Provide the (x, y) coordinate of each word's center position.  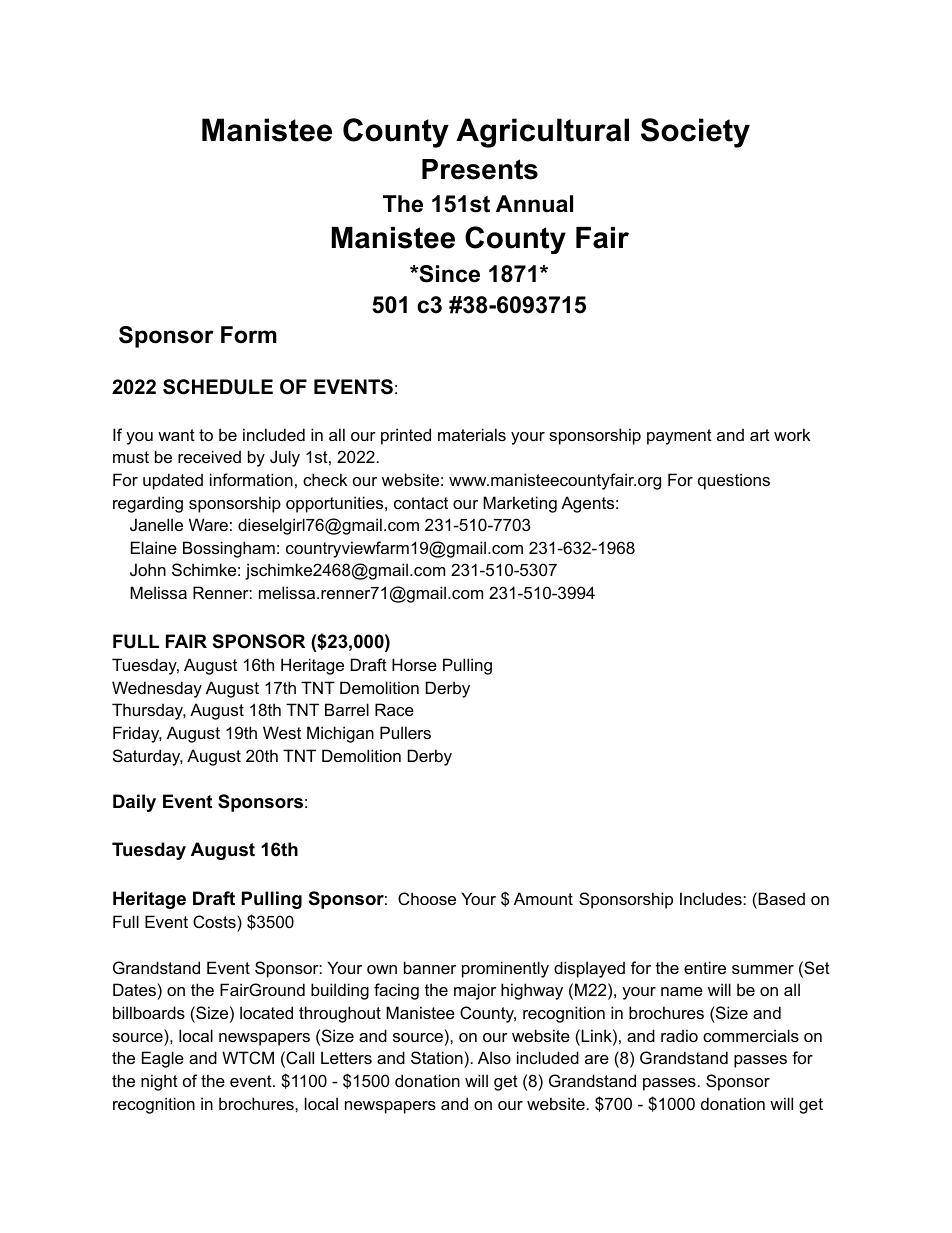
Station (437, 1057)
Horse (414, 664)
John (148, 569)
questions (734, 481)
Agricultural (542, 133)
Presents (480, 169)
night (159, 1082)
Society (695, 133)
